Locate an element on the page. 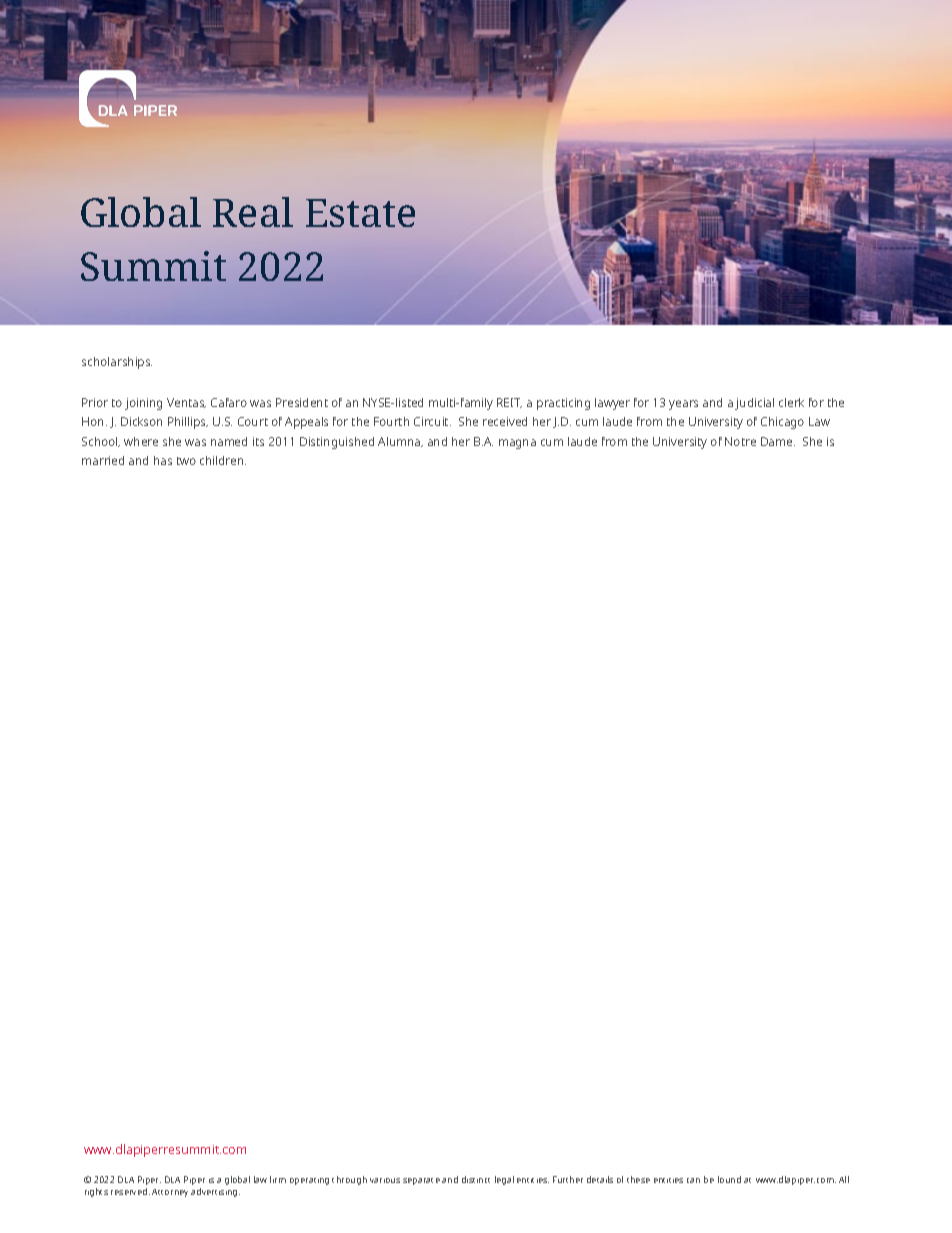 Image resolution: width=952 pixels, height=1233 pixels. distinct is located at coordinates (476, 1179).
